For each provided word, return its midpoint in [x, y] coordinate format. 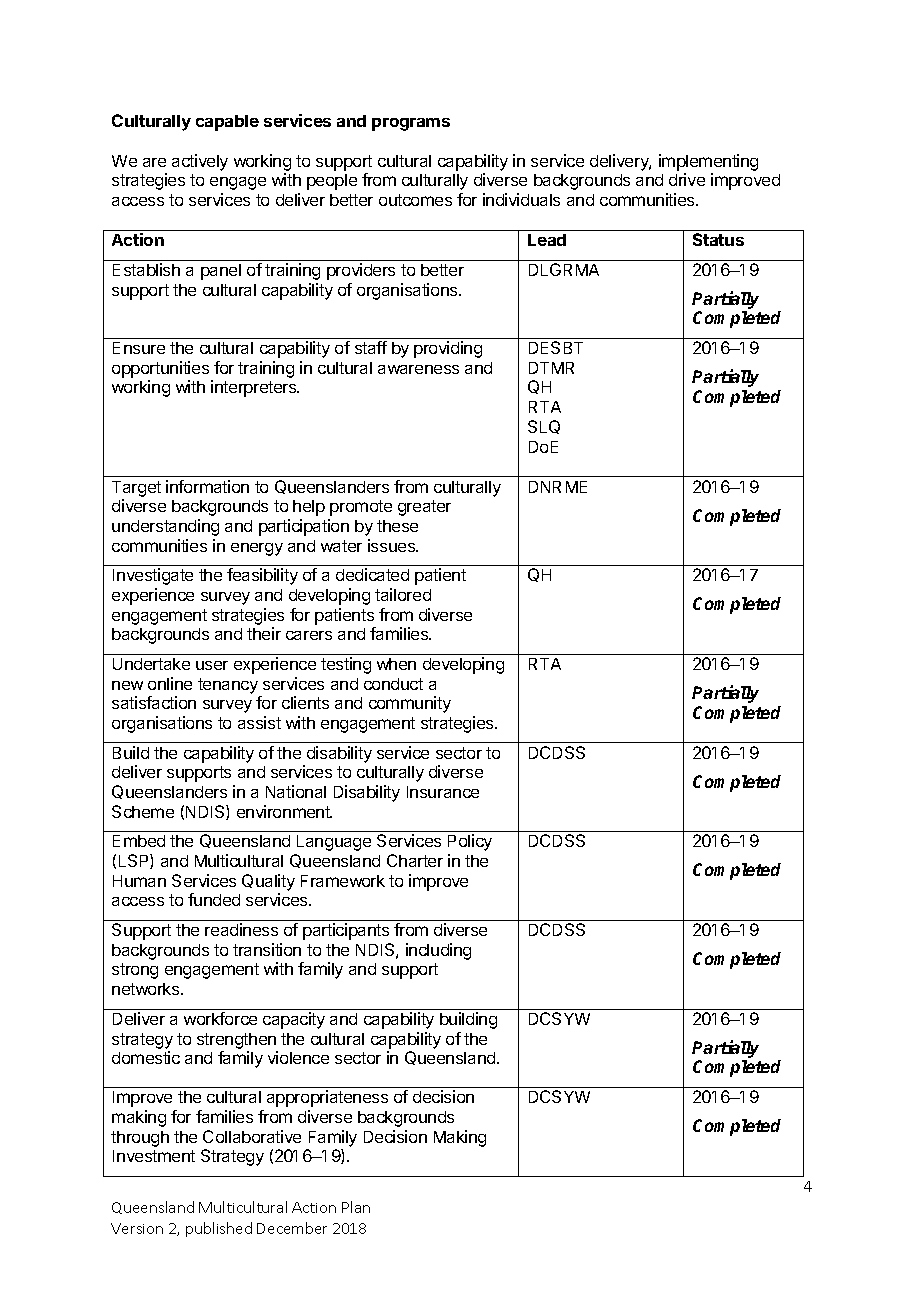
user [212, 665]
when [396, 664]
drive [687, 179]
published [219, 1229]
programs [411, 124]
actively [200, 162]
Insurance [443, 792]
